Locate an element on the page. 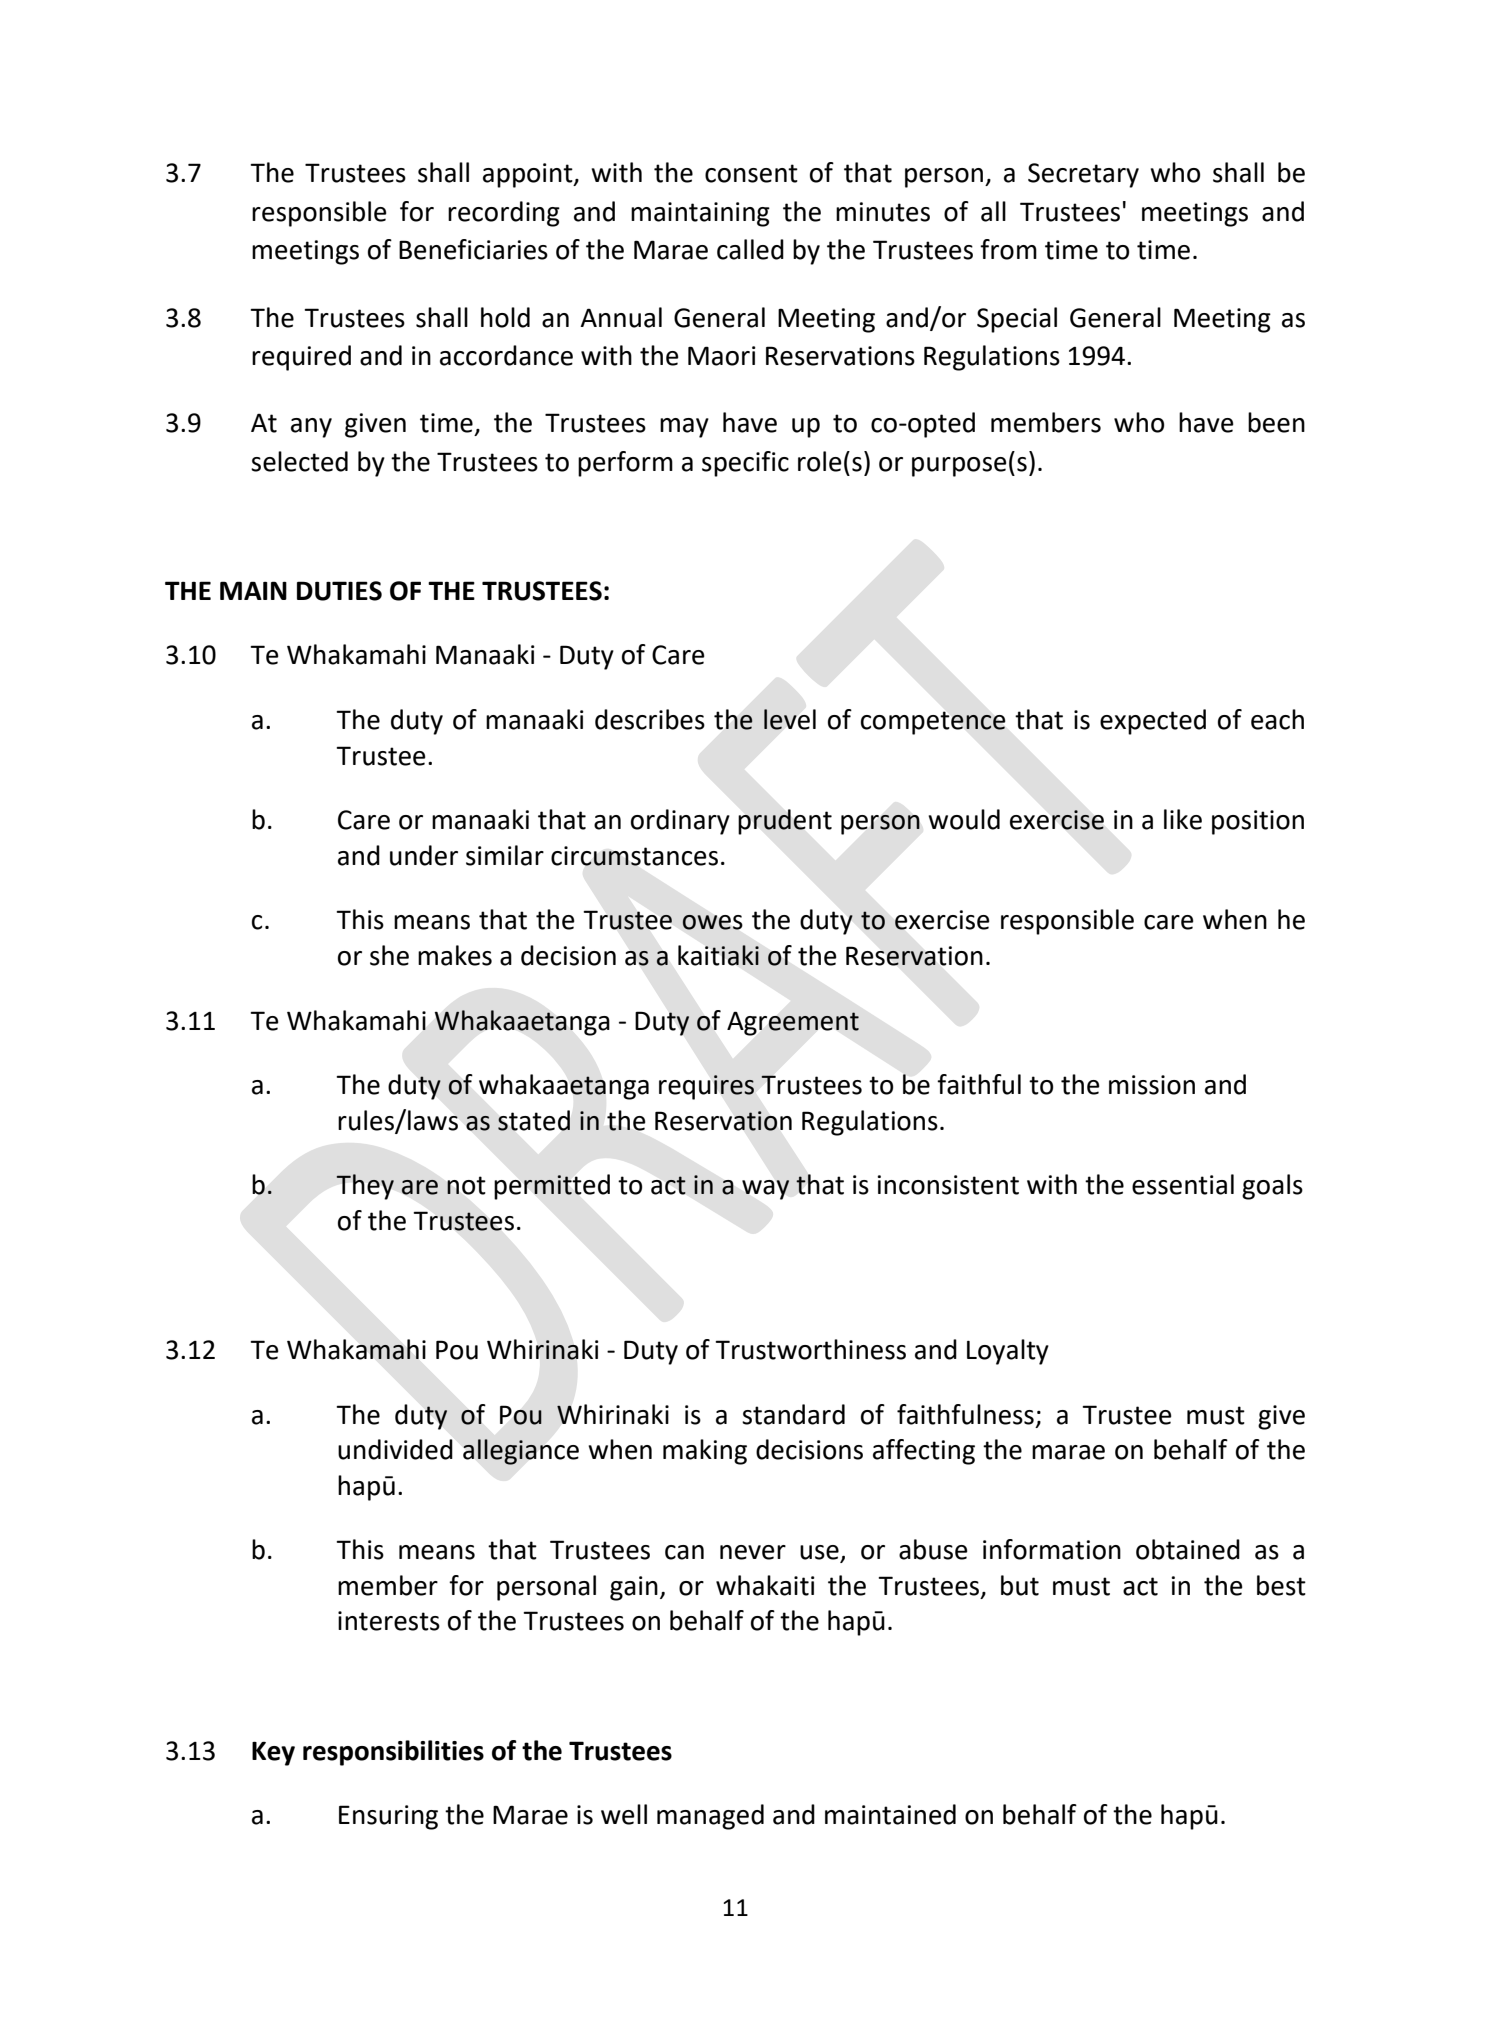  she is located at coordinates (389, 955).
